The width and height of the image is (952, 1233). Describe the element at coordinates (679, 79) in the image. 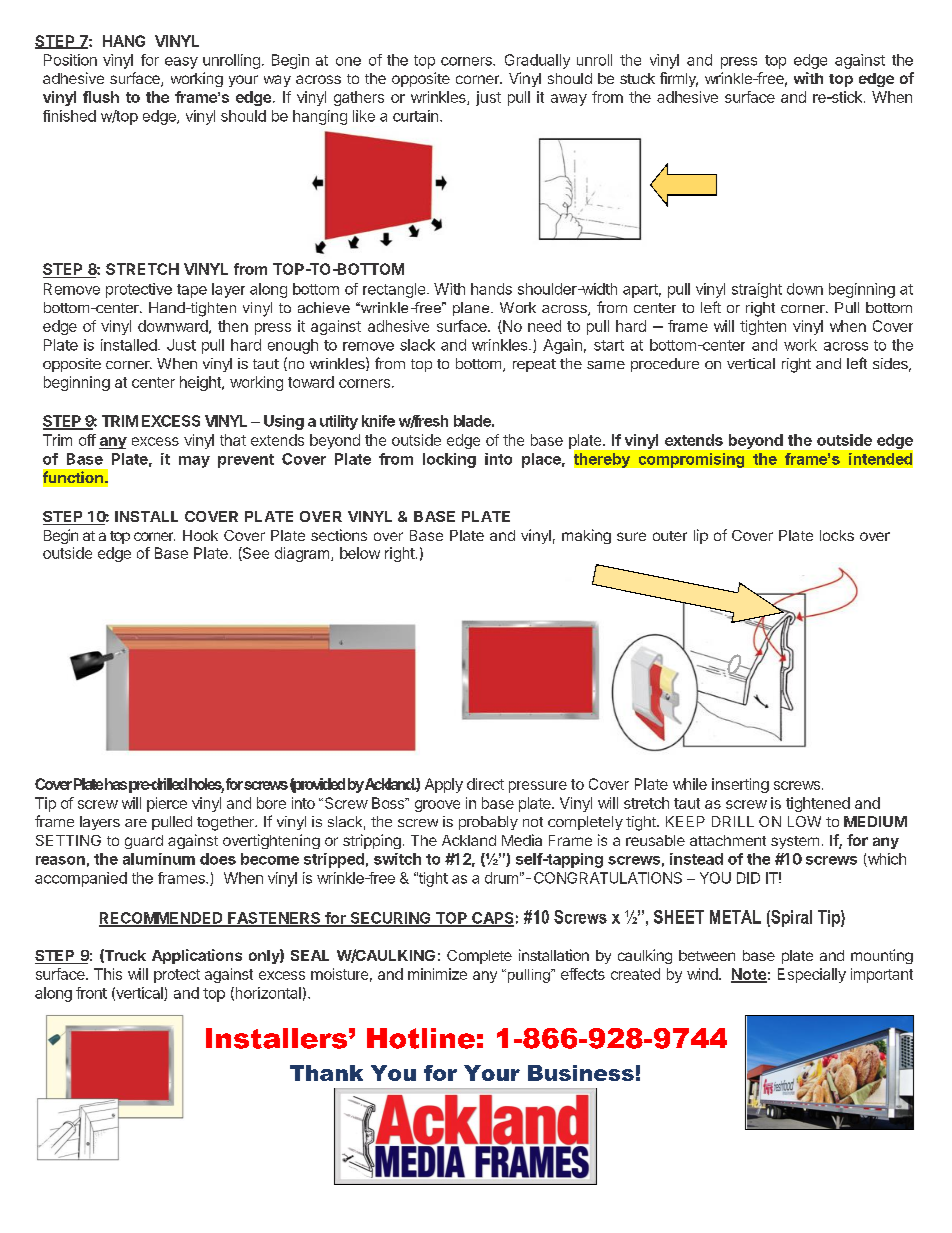

I see `firmly` at that location.
